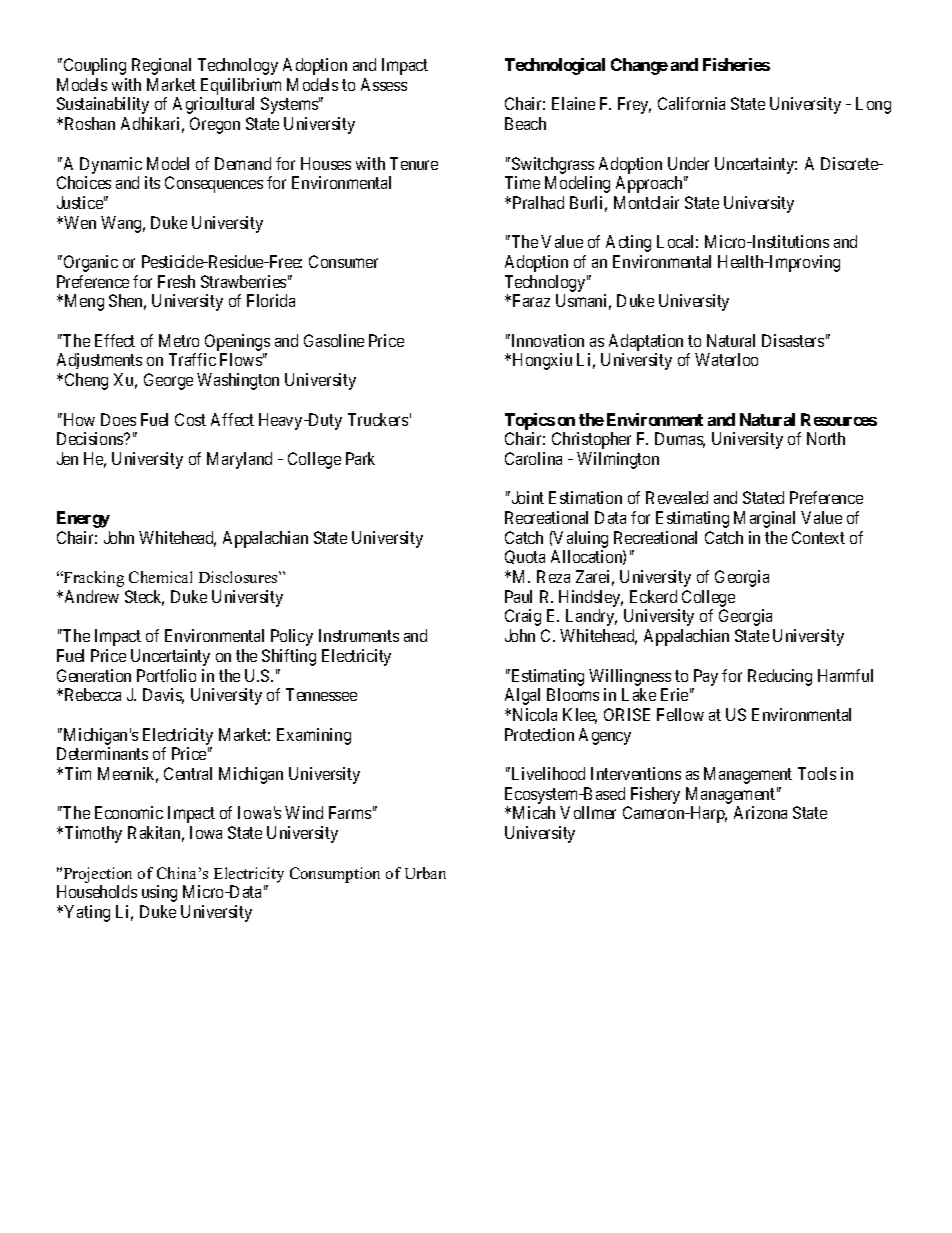 This document has height=1233, width=952. What do you see at coordinates (239, 460) in the document?
I see `Maryland` at bounding box center [239, 460].
